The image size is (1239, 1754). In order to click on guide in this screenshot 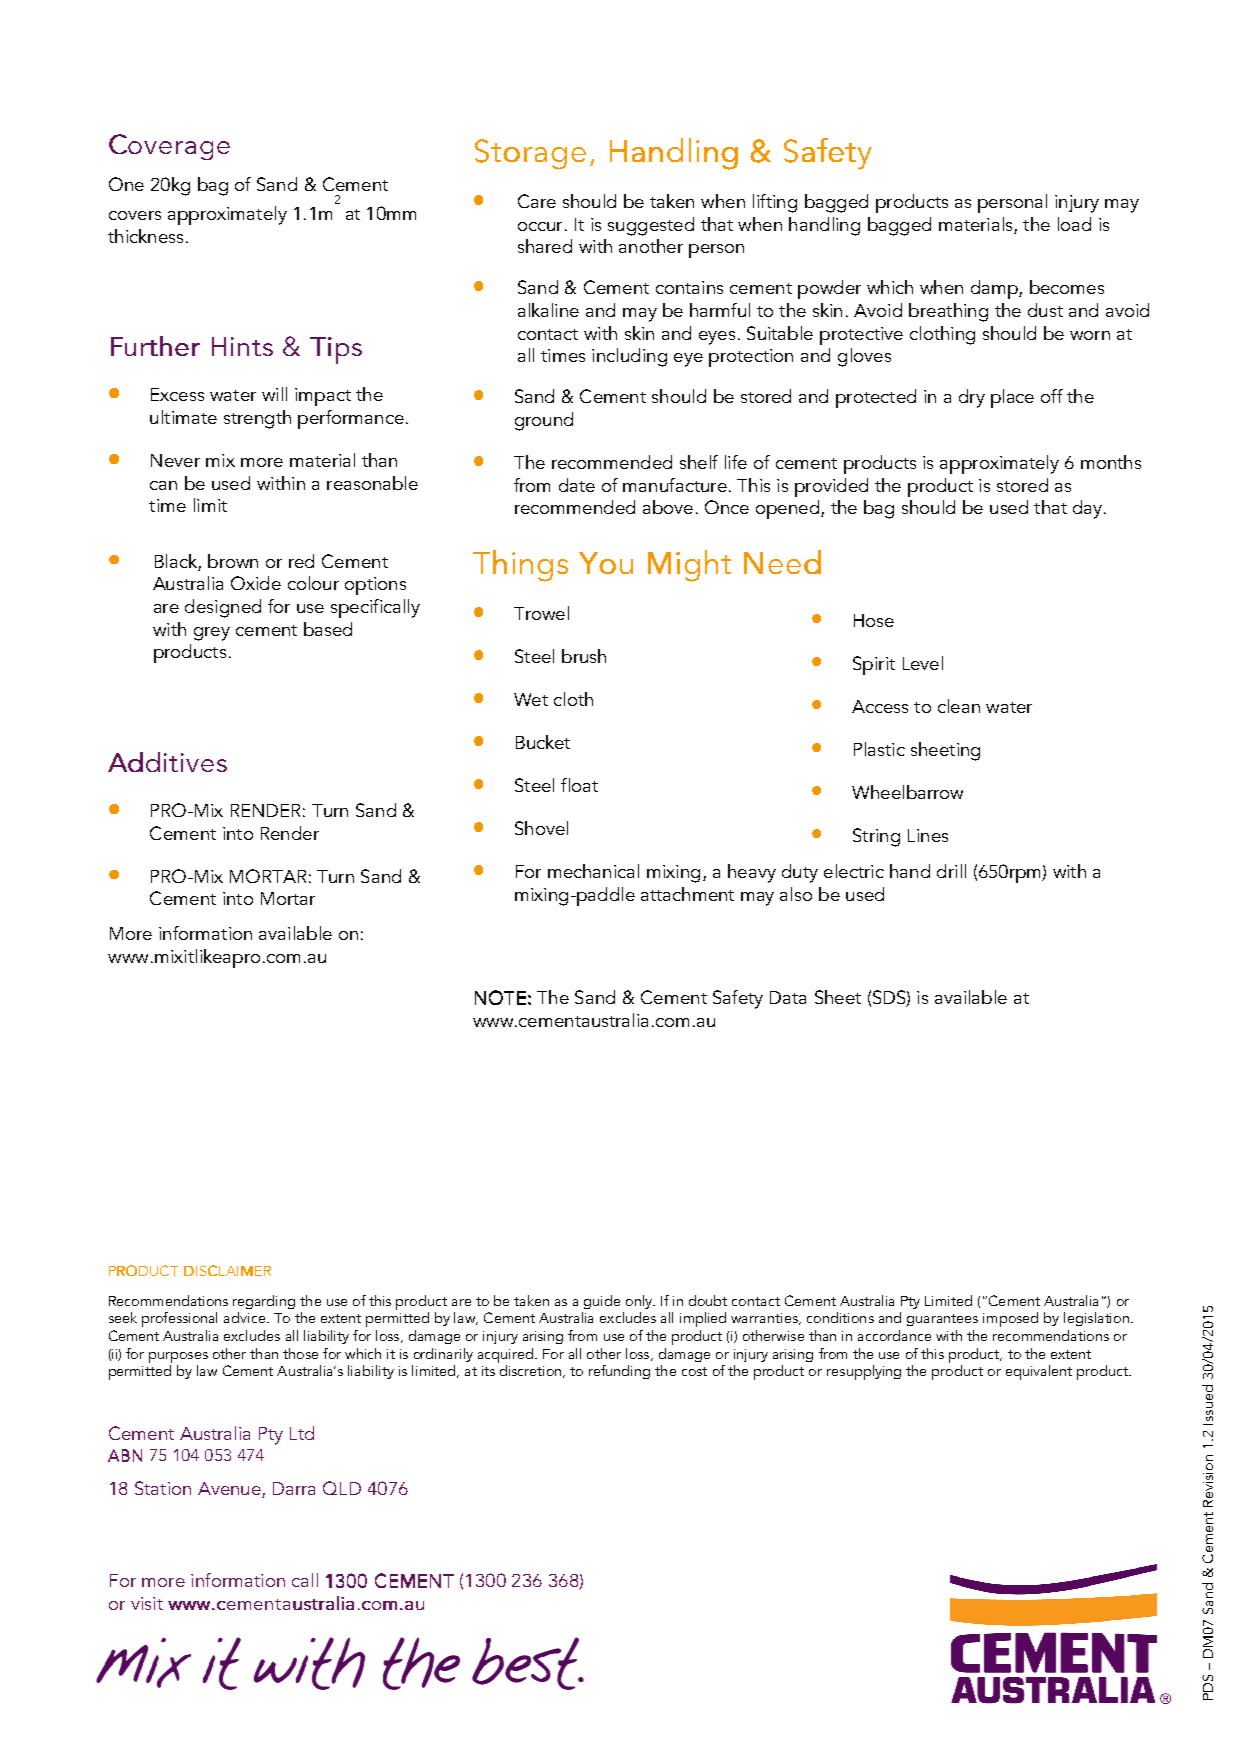, I will do `click(602, 1302)`.
